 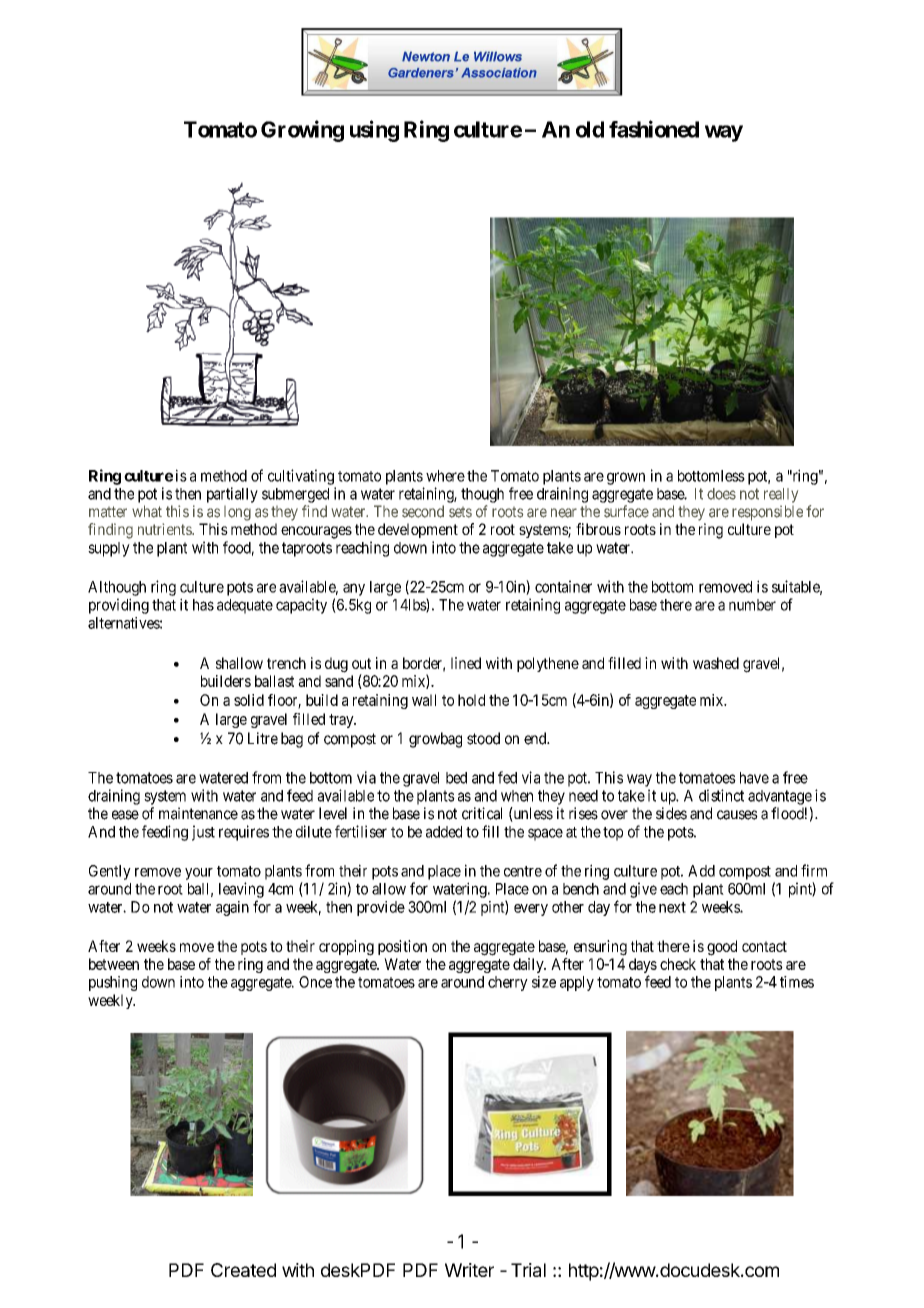 What do you see at coordinates (471, 700) in the image?
I see `hold` at bounding box center [471, 700].
